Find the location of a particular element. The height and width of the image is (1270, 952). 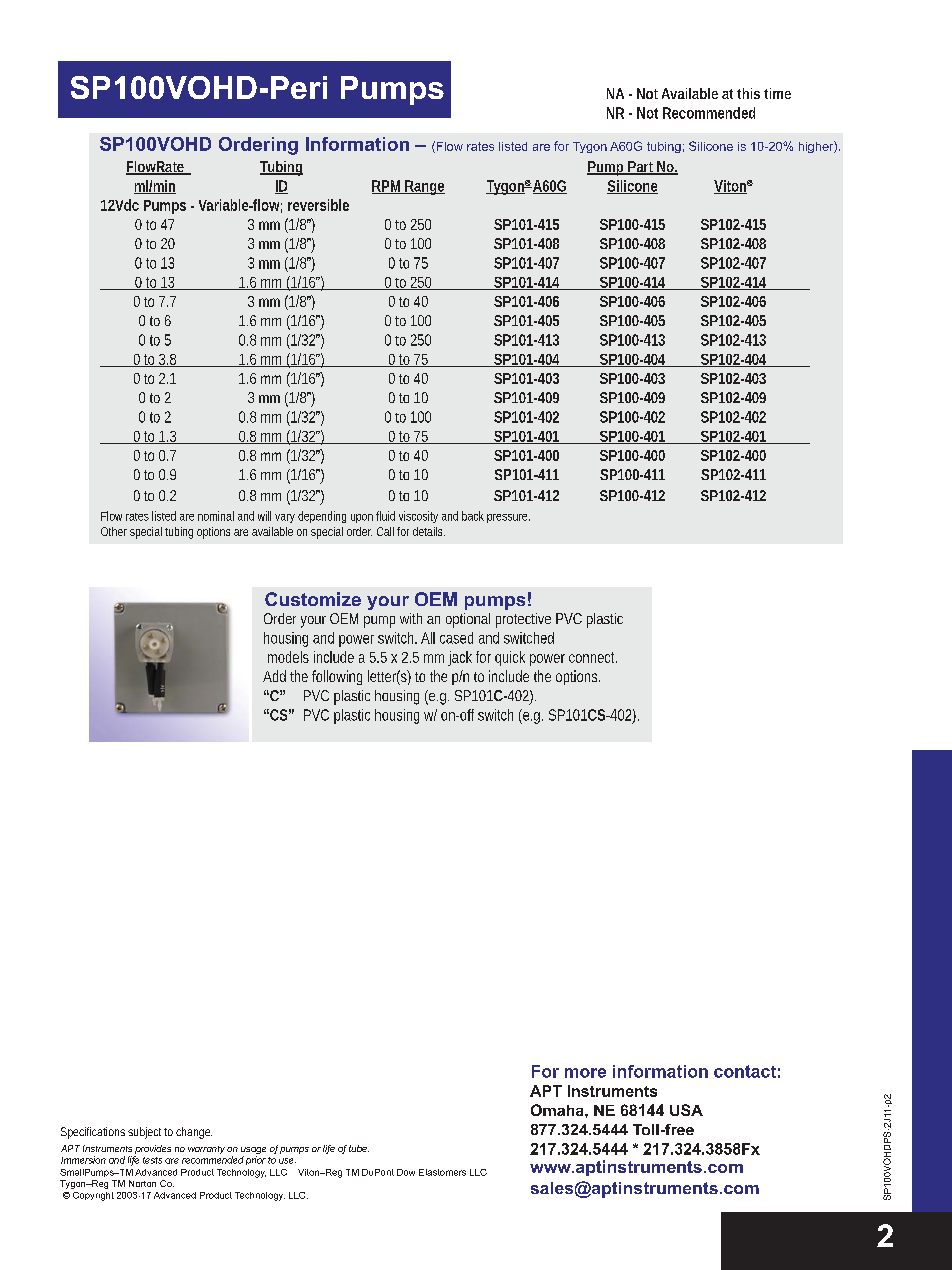

pressure is located at coordinates (508, 518).
